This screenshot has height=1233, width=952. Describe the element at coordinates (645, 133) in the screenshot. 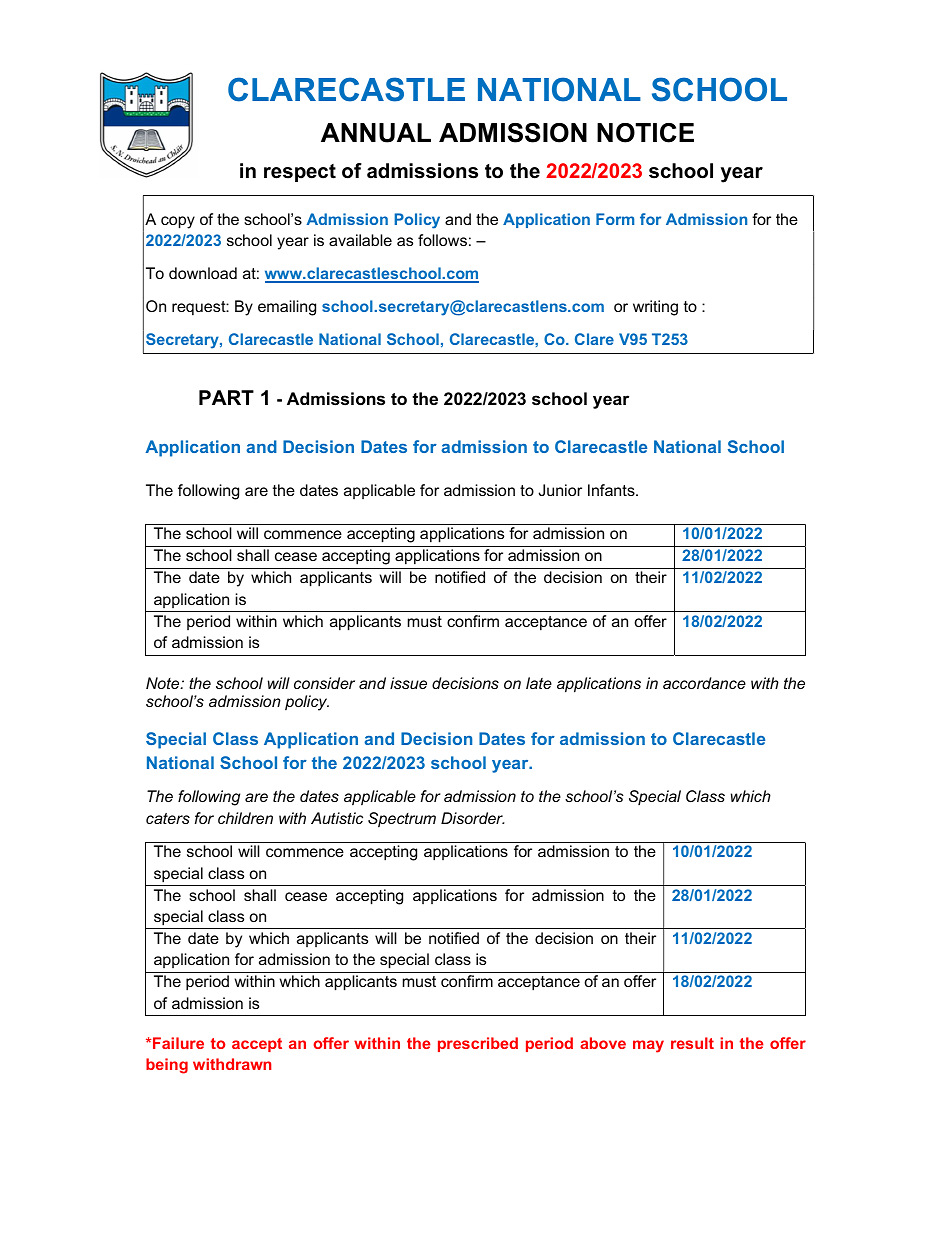

I see `NOTICE` at that location.
